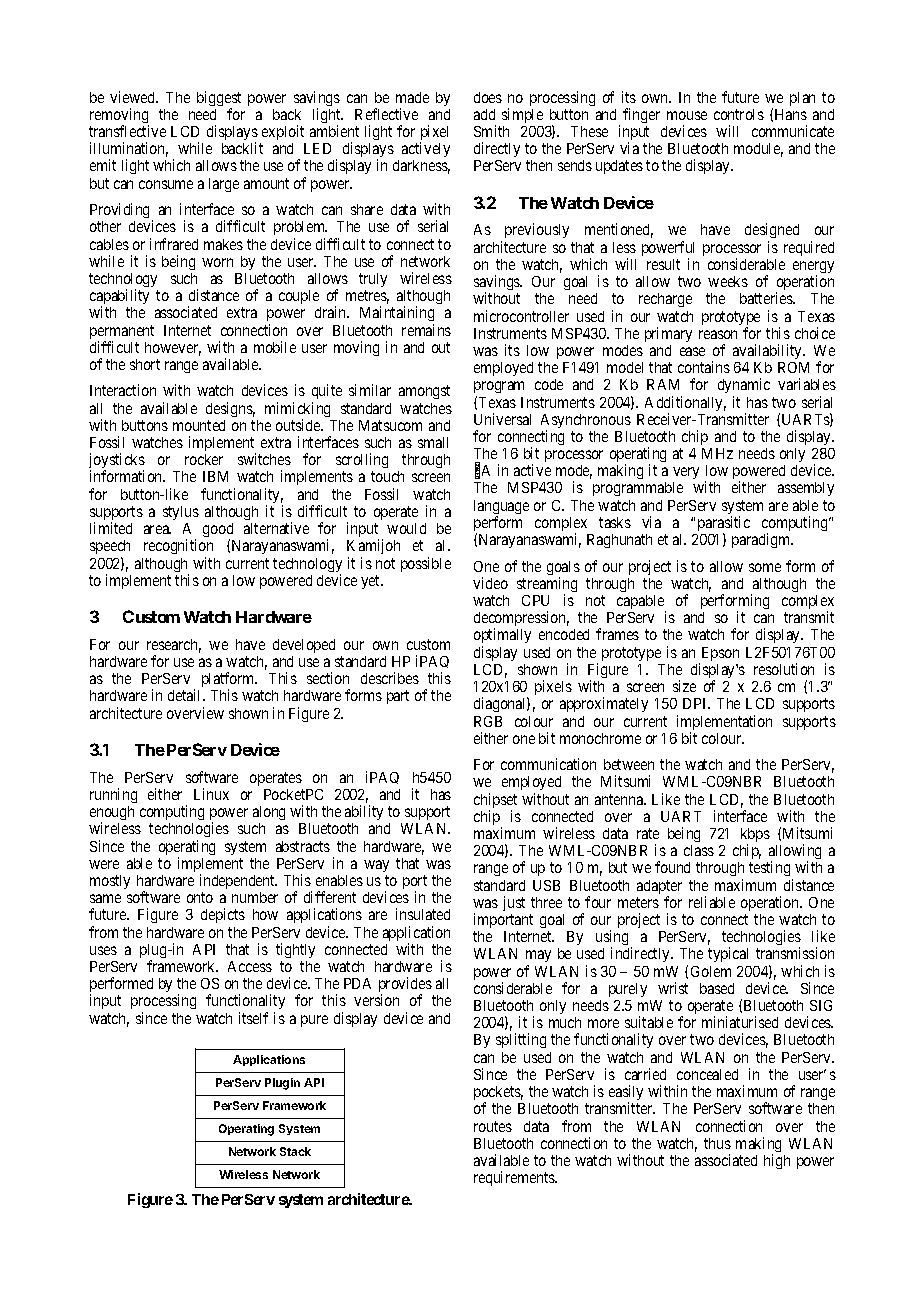 The image size is (924, 1308). I want to click on controls, so click(739, 114).
